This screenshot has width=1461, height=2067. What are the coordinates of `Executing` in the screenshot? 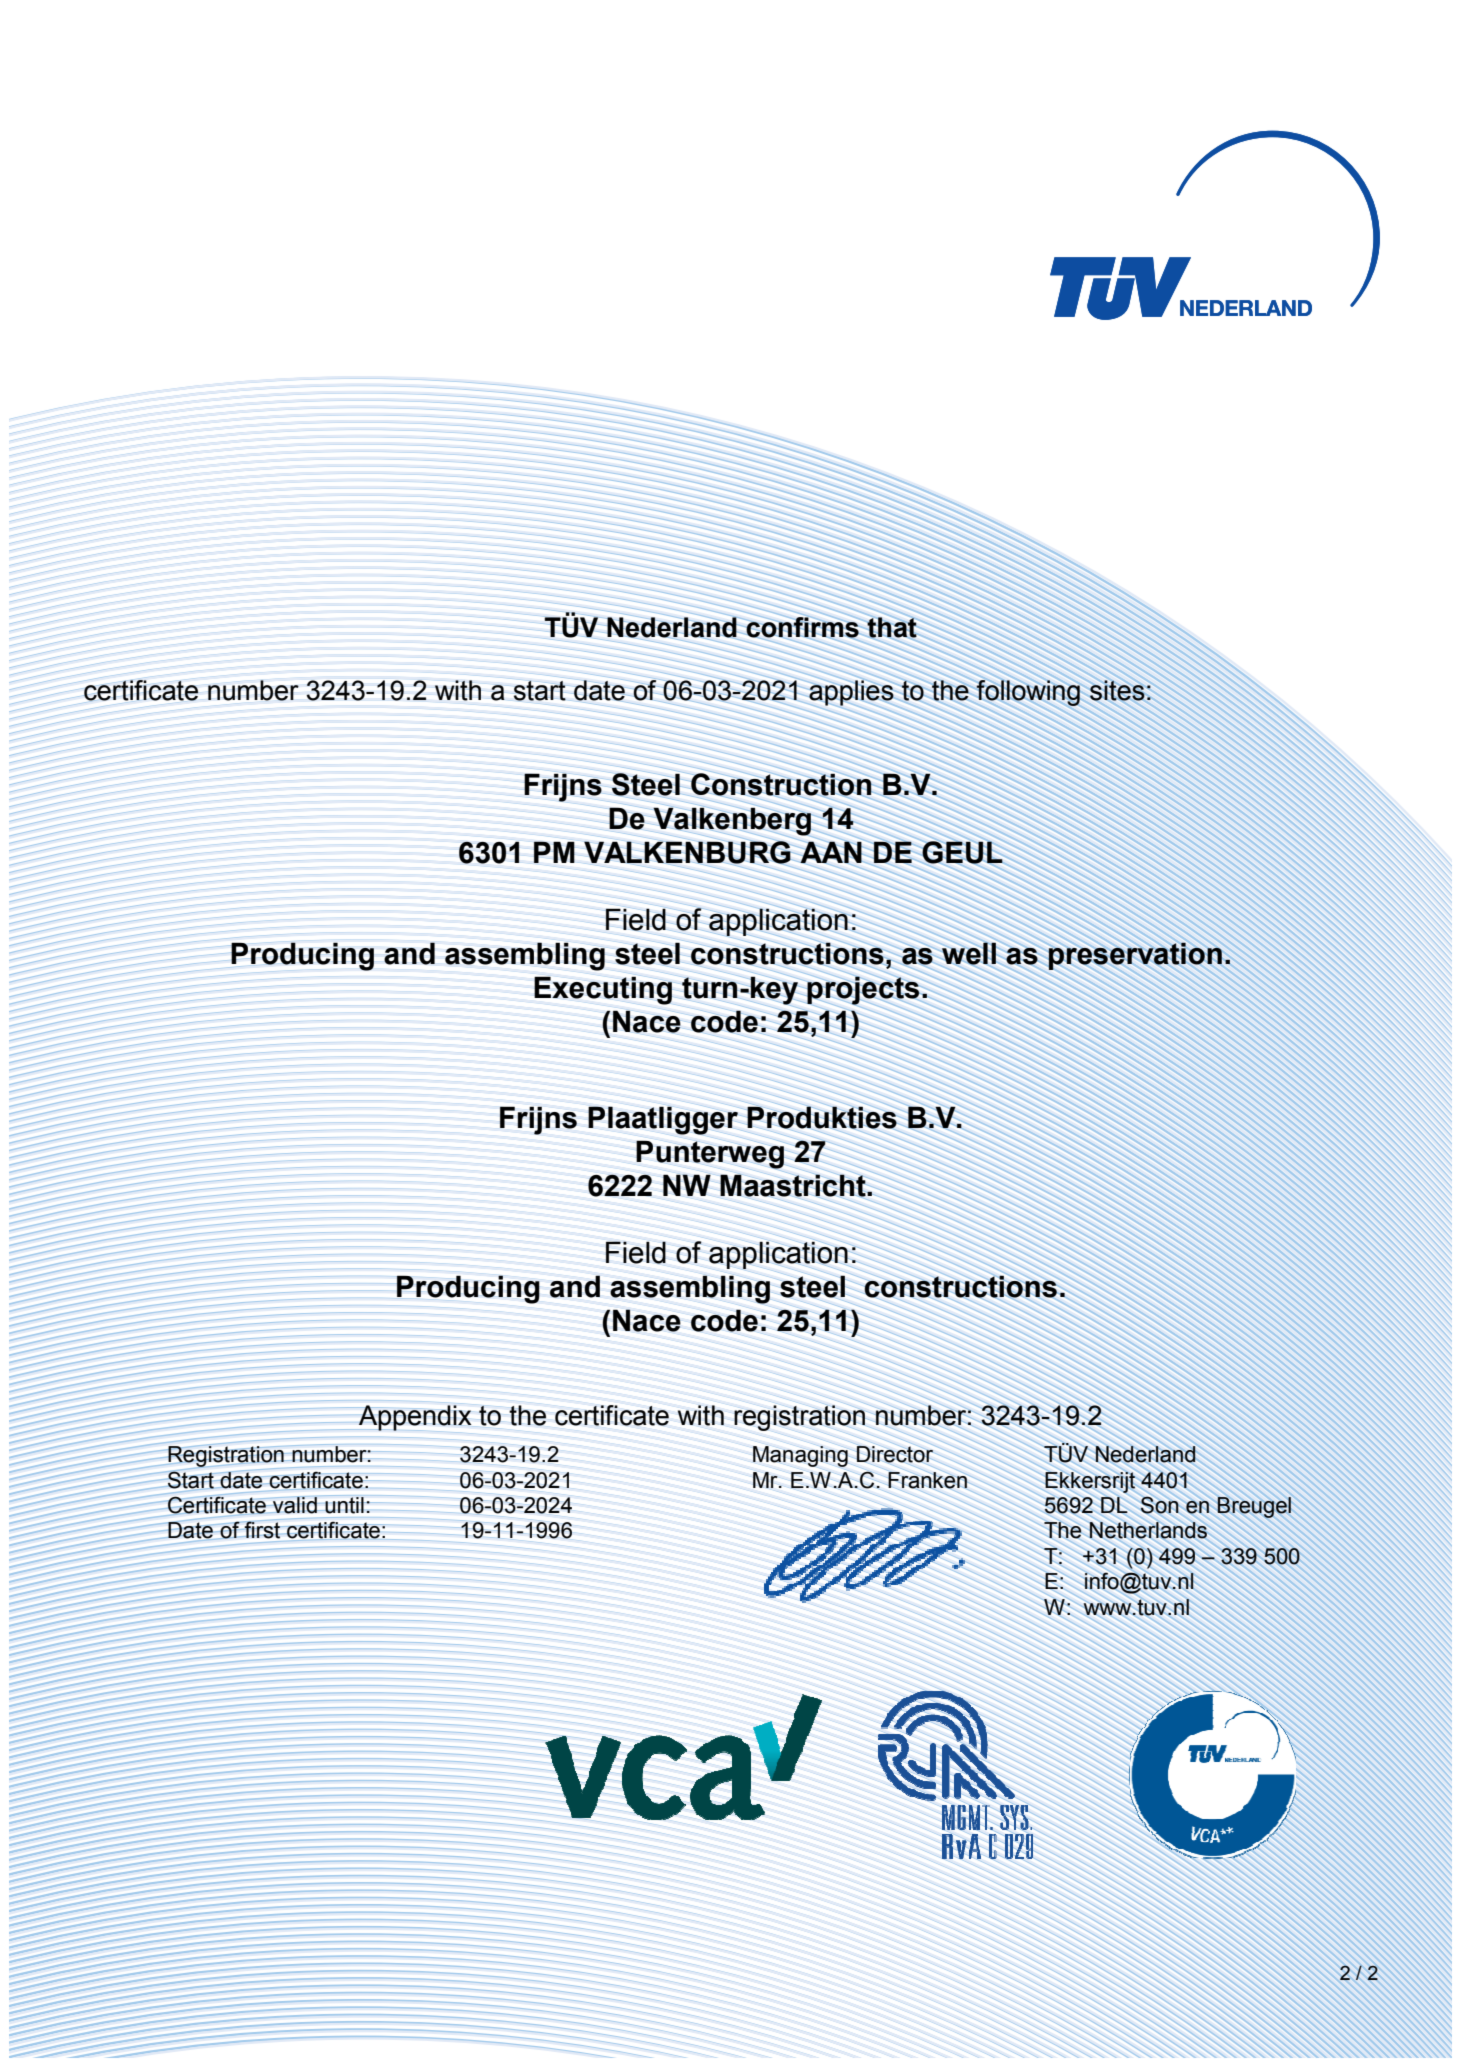 It's located at (603, 991).
